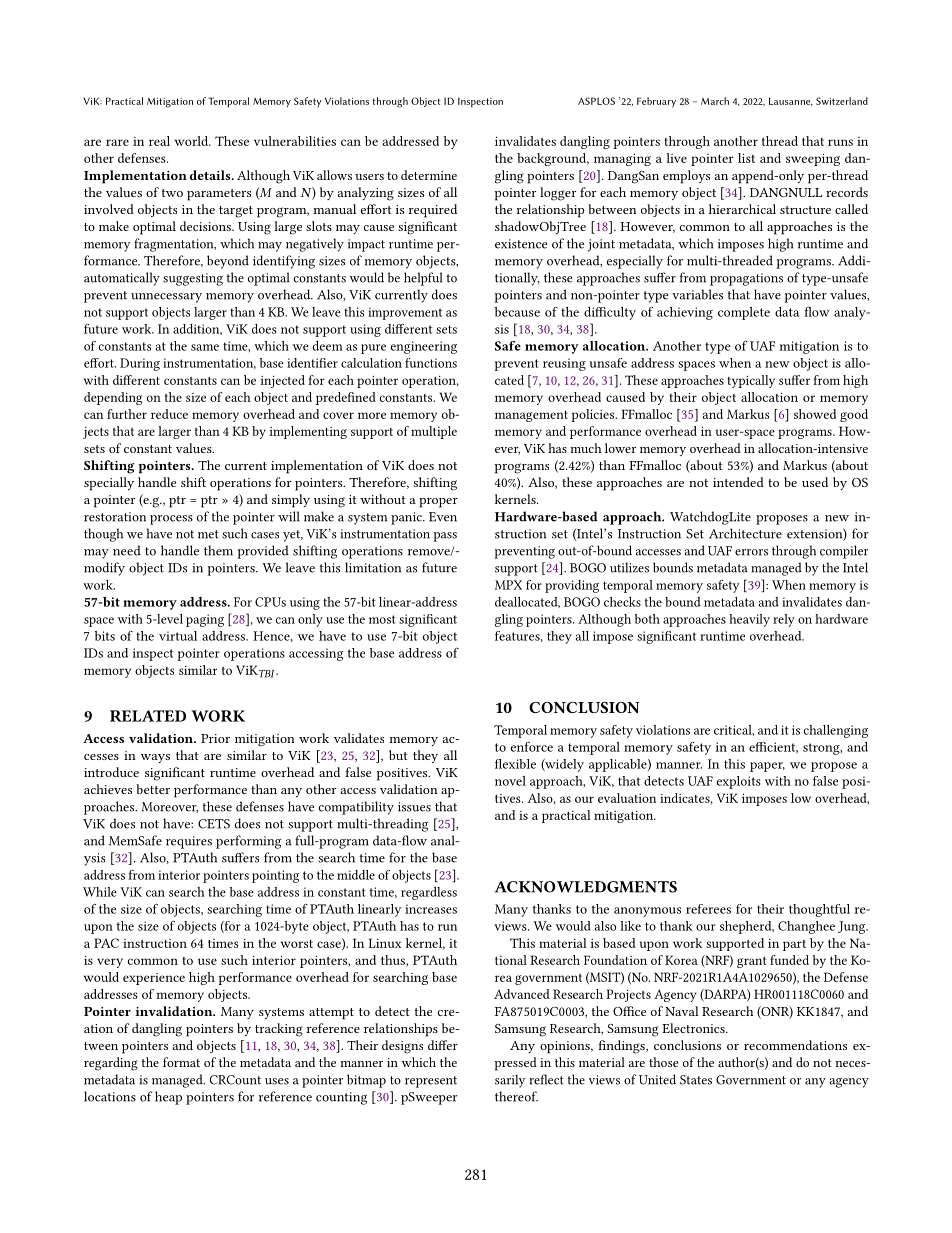 The image size is (952, 1233). What do you see at coordinates (746, 158) in the image?
I see `list` at bounding box center [746, 158].
